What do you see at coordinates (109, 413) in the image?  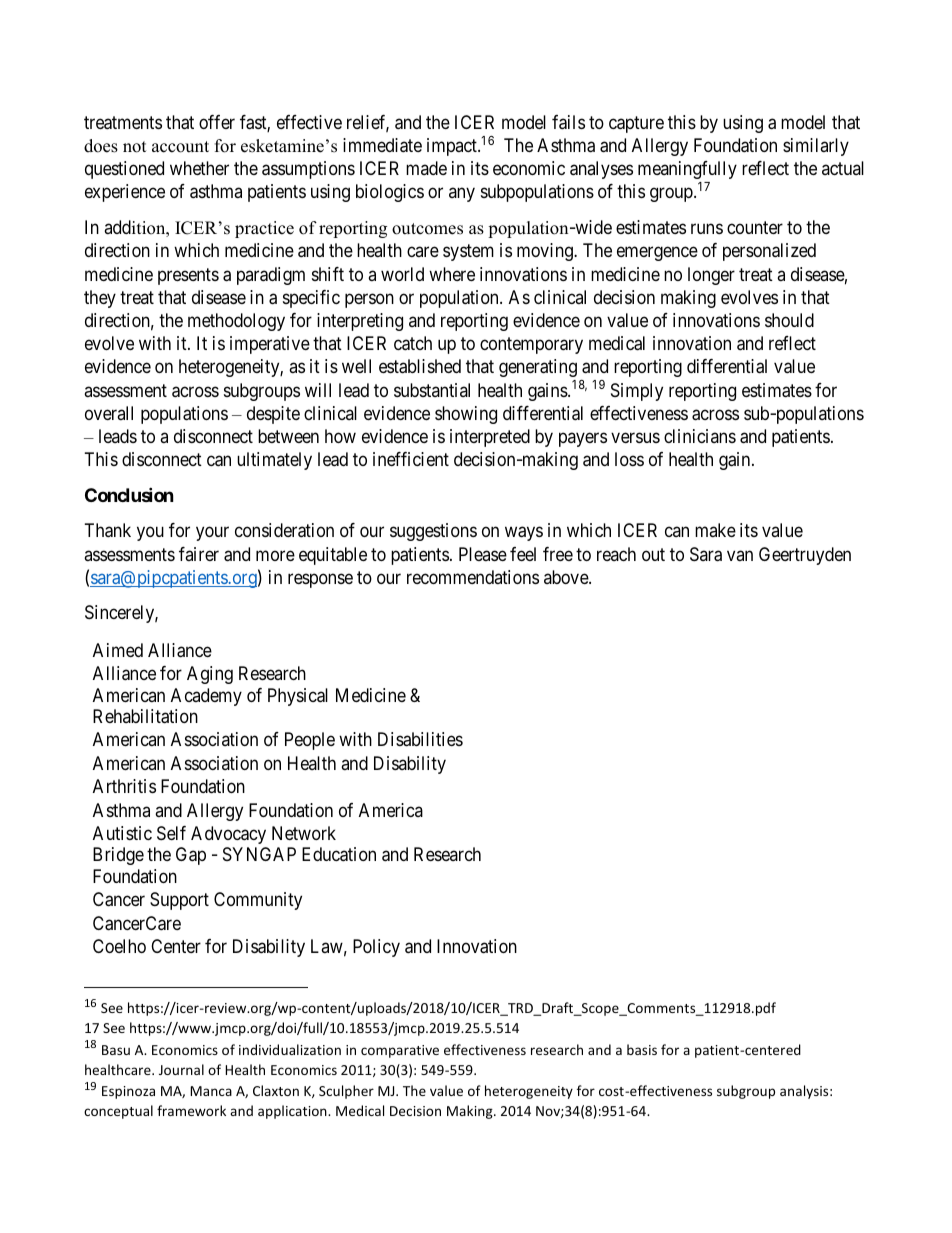 I see `overall` at bounding box center [109, 413].
